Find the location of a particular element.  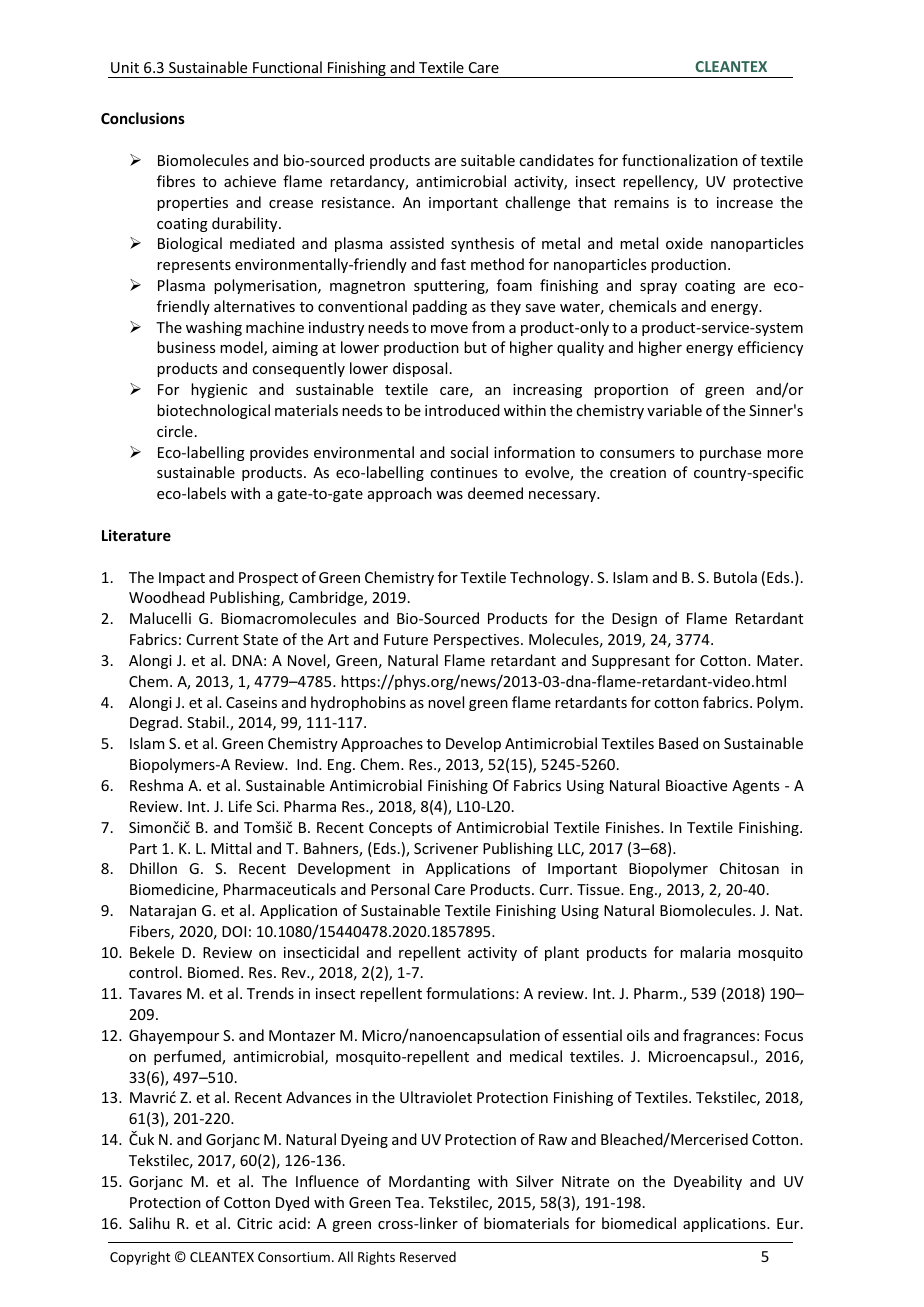

Eur is located at coordinates (789, 1223).
